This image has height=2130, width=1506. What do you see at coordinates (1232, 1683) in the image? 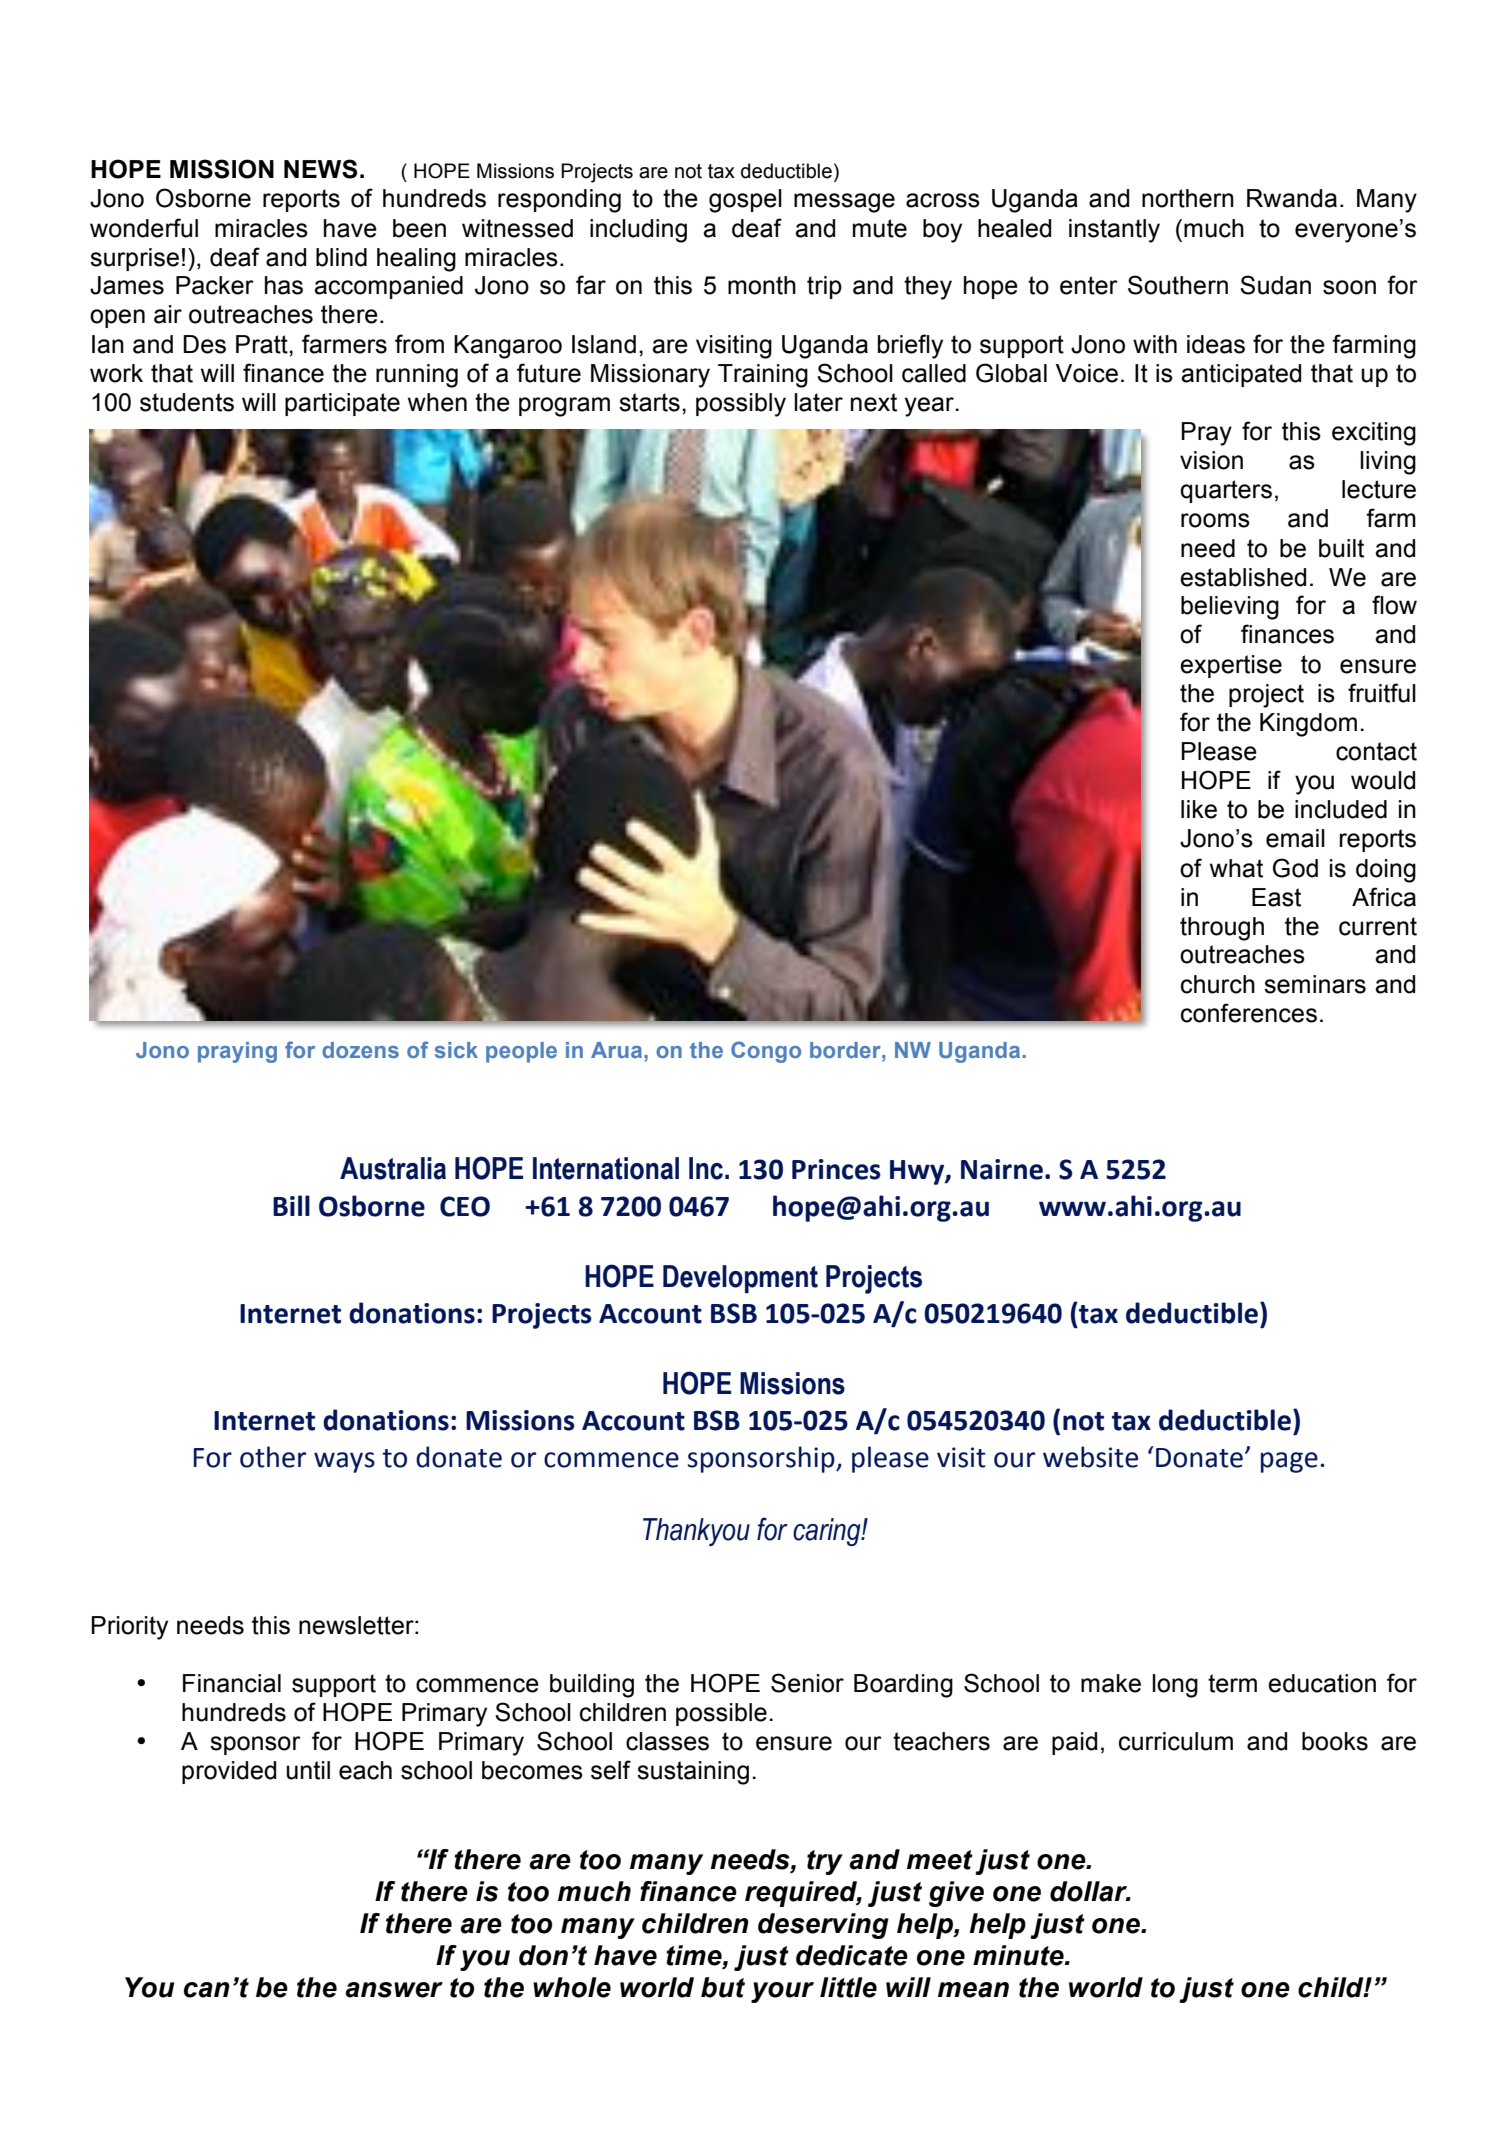
I see `term` at bounding box center [1232, 1683].
